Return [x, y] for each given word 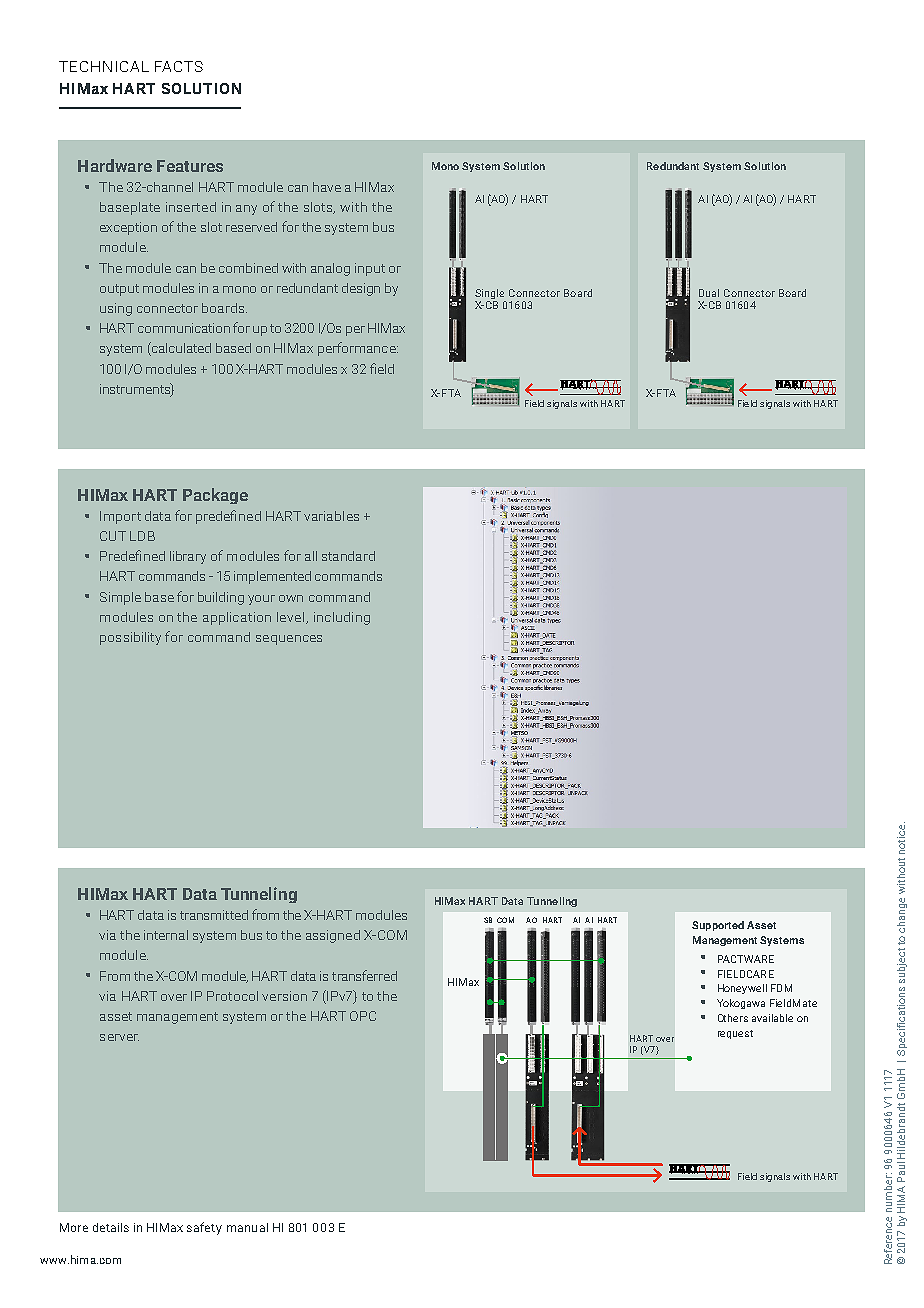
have [327, 187]
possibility [130, 638]
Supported [718, 926]
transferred [364, 975]
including [342, 618]
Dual [709, 293]
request [735, 1034]
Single [490, 295]
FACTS [179, 66]
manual [247, 1227]
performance [358, 349]
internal [166, 935]
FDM [781, 988]
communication [184, 328]
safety [204, 1228]
